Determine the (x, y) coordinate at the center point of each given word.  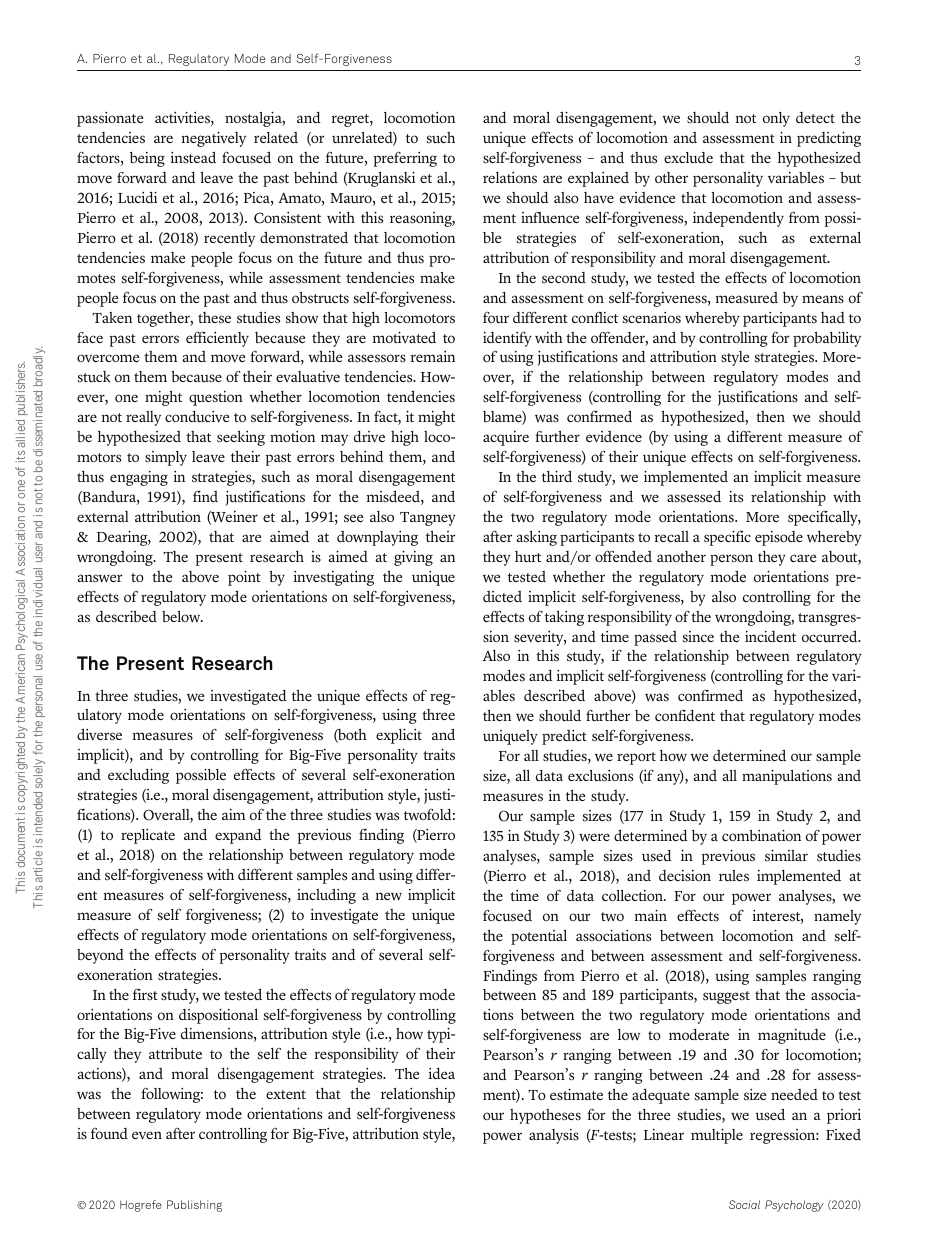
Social (744, 1204)
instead (193, 157)
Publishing (194, 1206)
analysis (554, 1136)
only (776, 119)
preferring (405, 159)
